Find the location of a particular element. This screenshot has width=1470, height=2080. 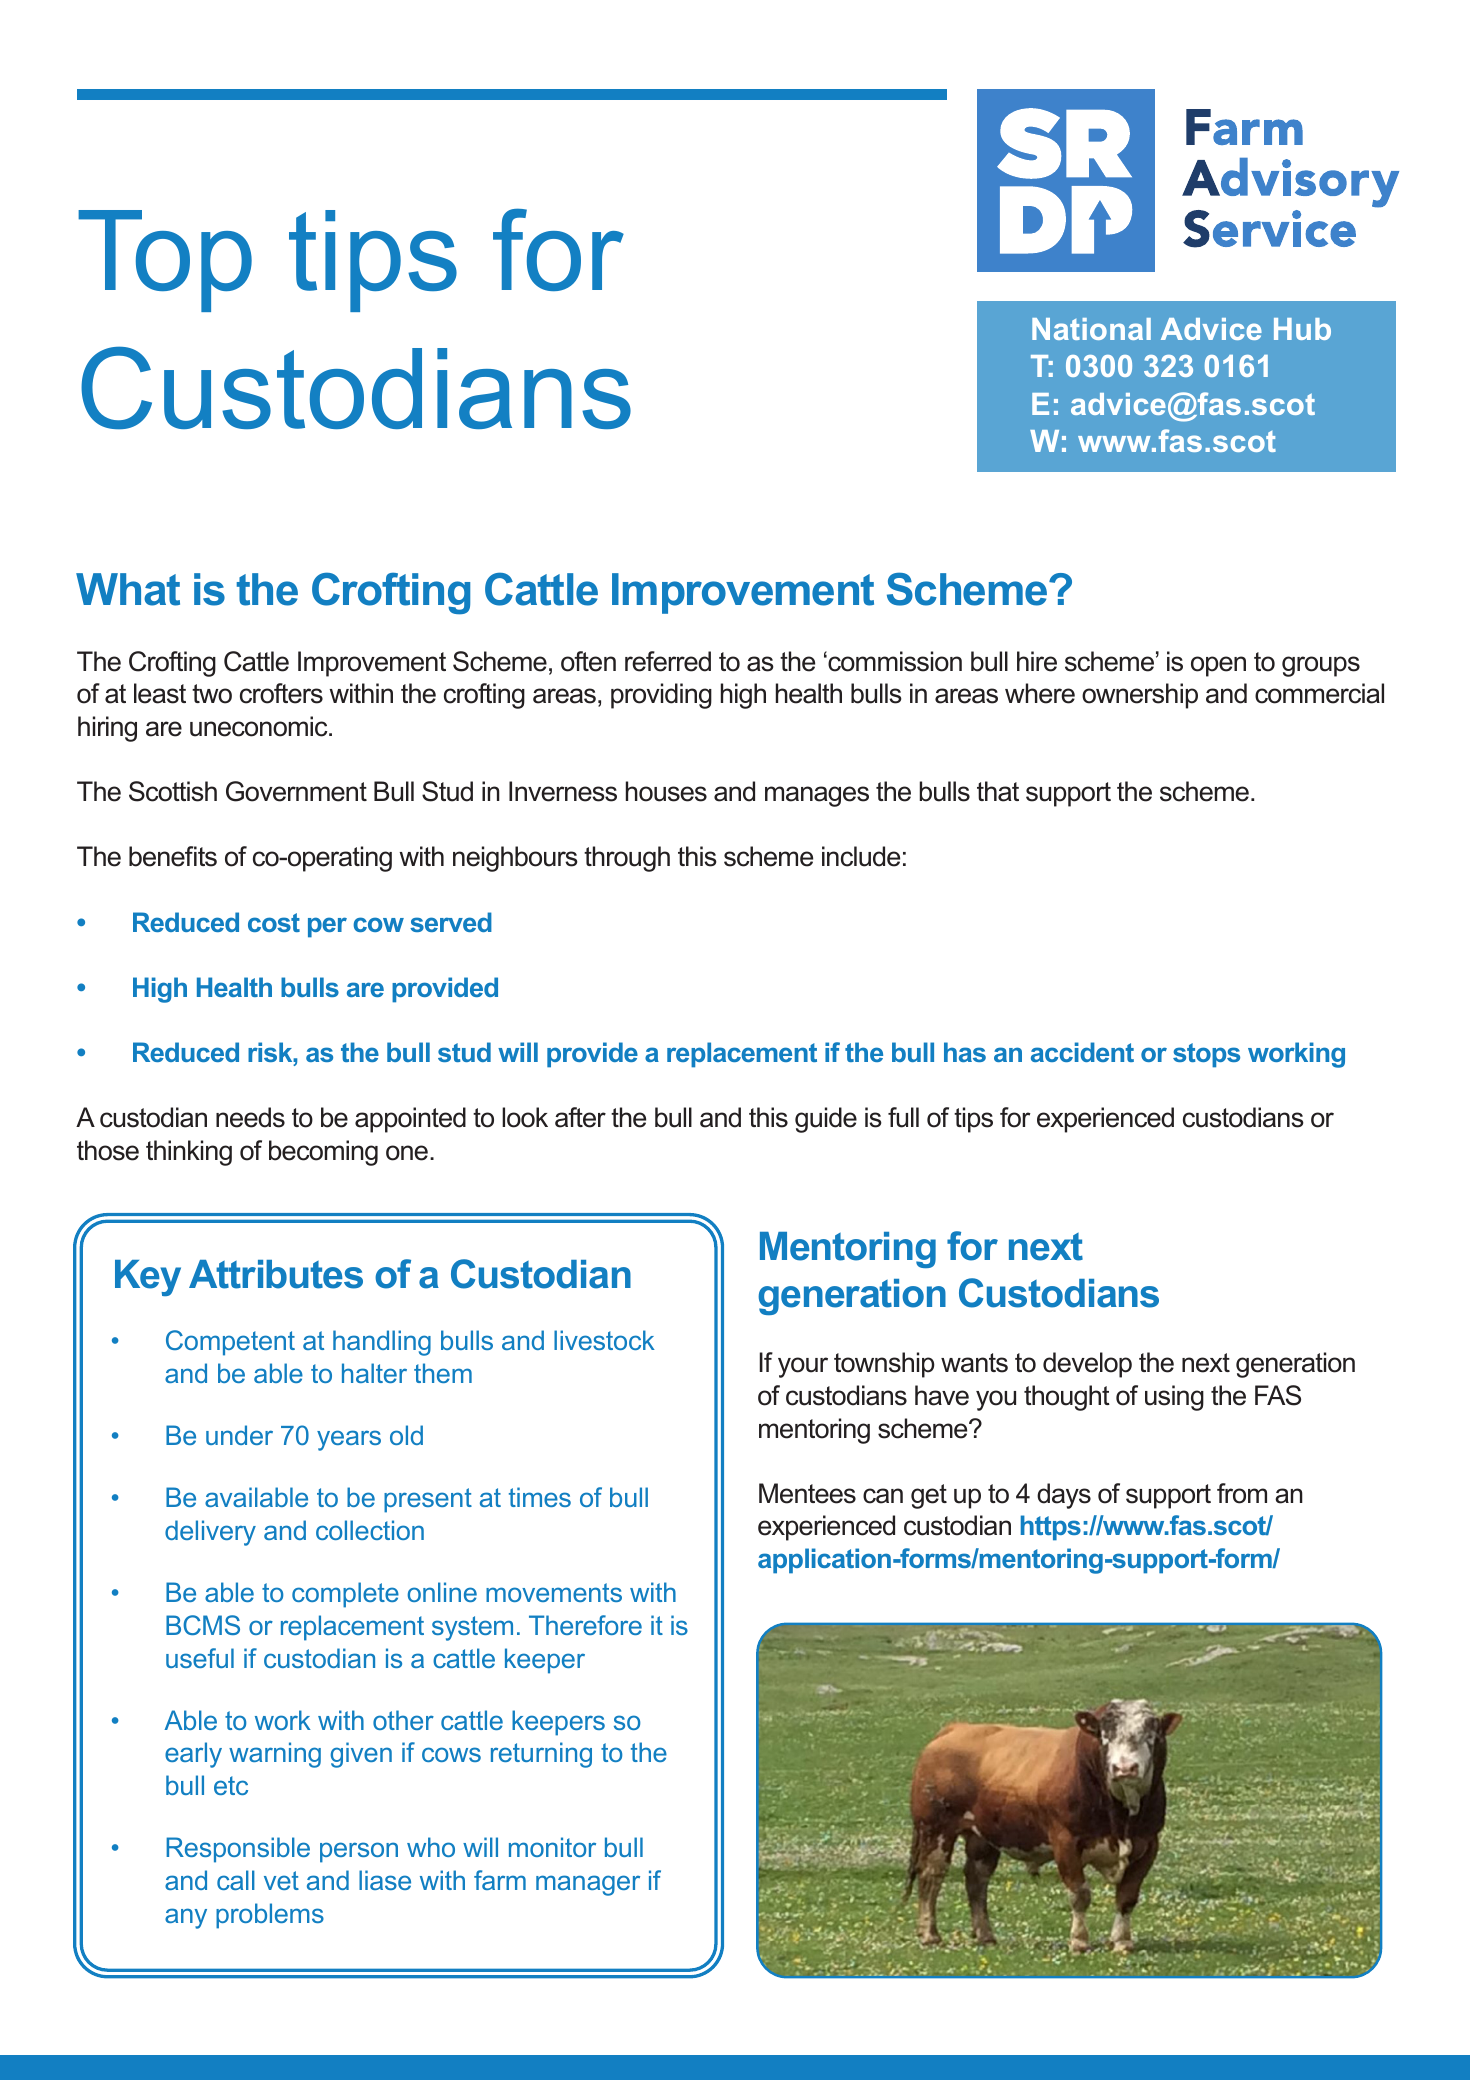

call is located at coordinates (236, 1880).
